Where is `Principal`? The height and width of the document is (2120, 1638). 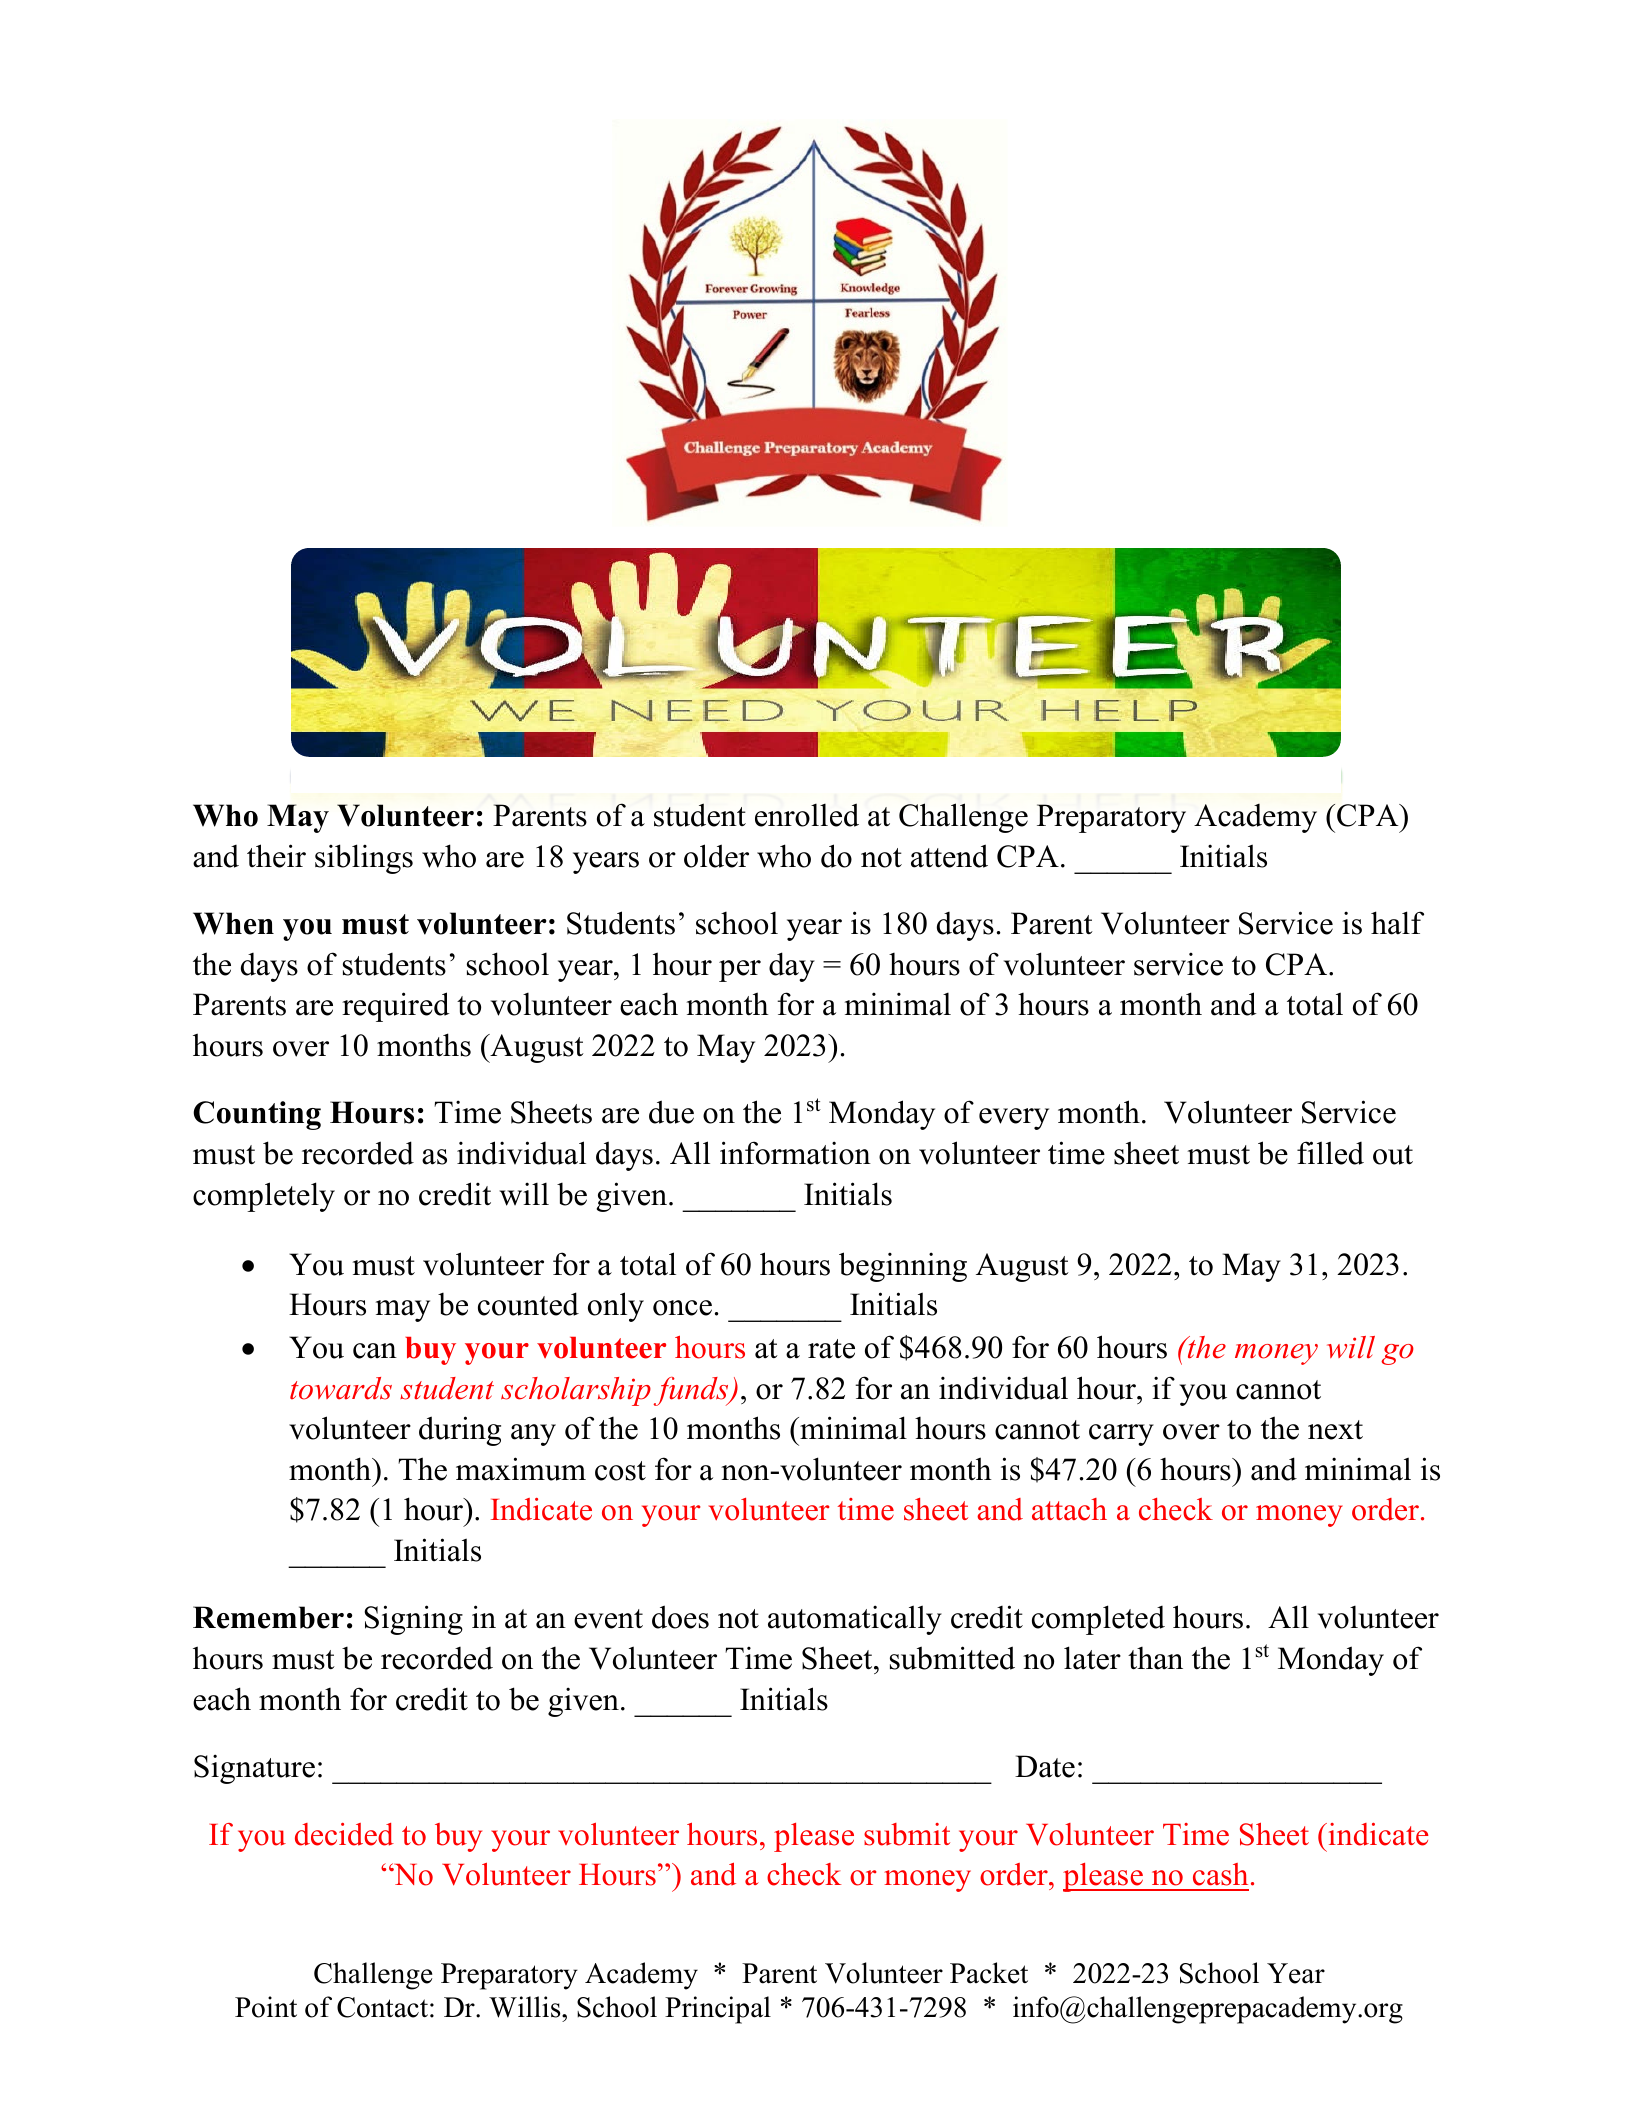 Principal is located at coordinates (718, 2010).
